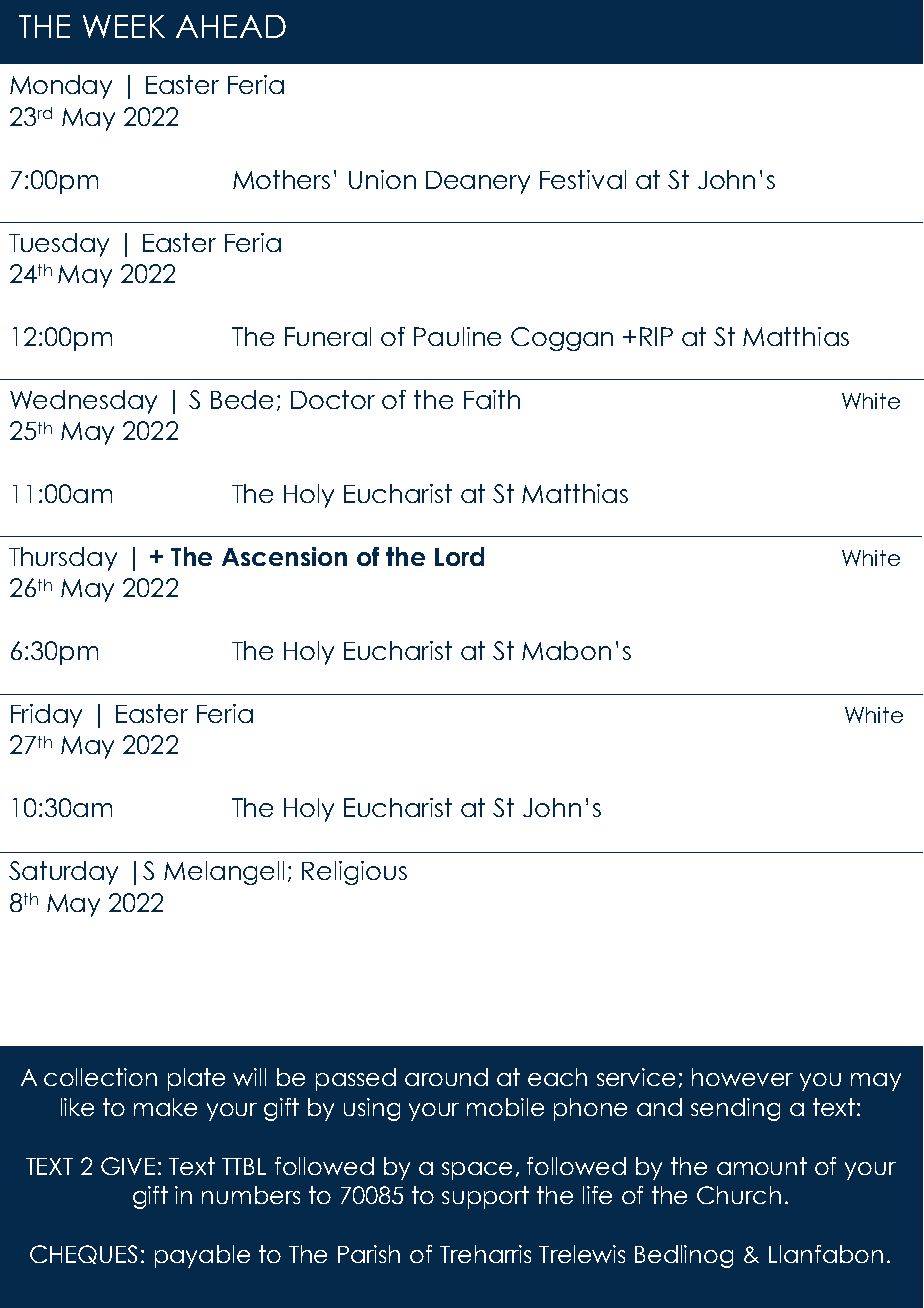 This document has width=924, height=1308. Describe the element at coordinates (63, 873) in the document. I see `Saturday` at that location.
